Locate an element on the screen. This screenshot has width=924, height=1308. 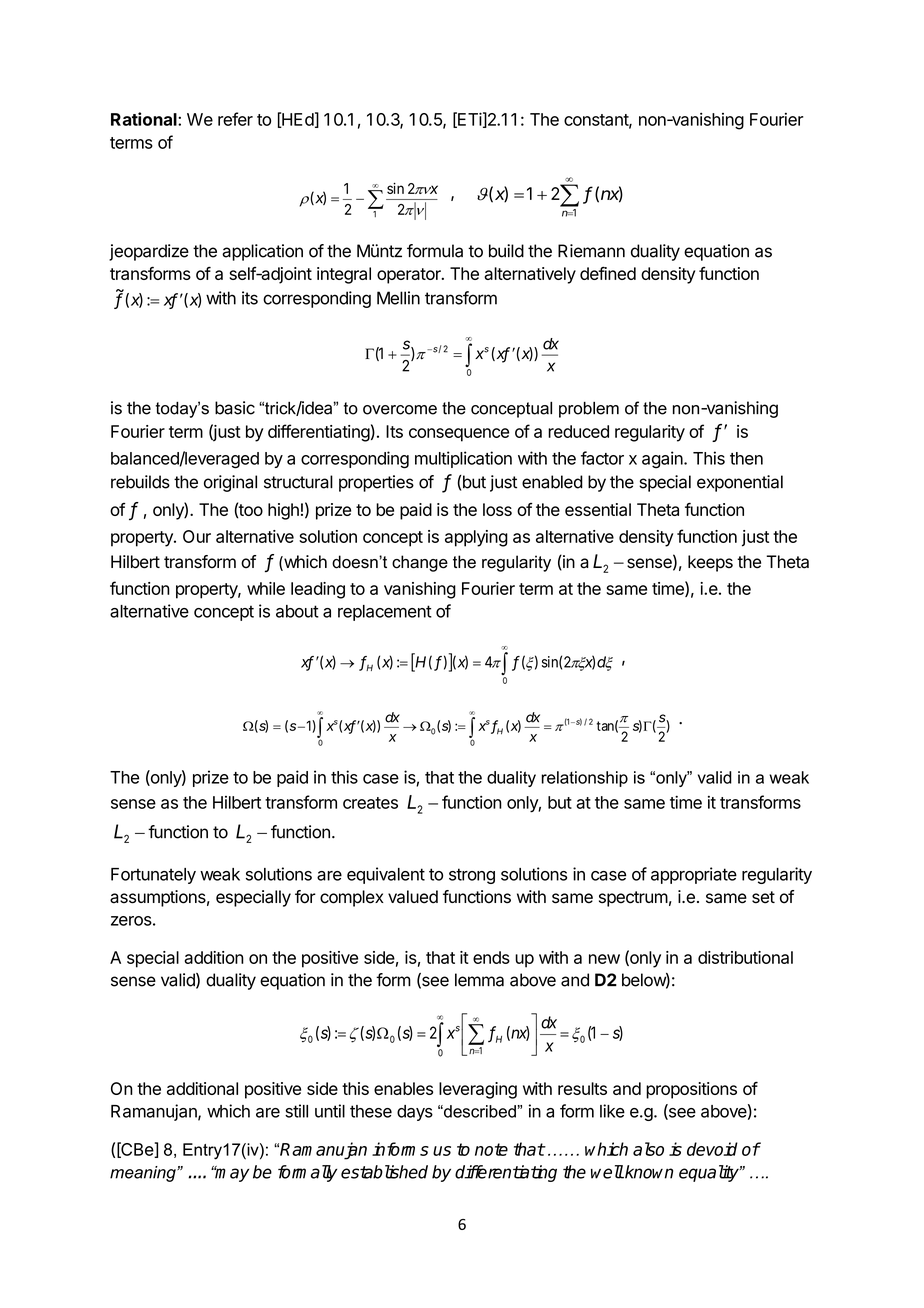
refer is located at coordinates (235, 119).
